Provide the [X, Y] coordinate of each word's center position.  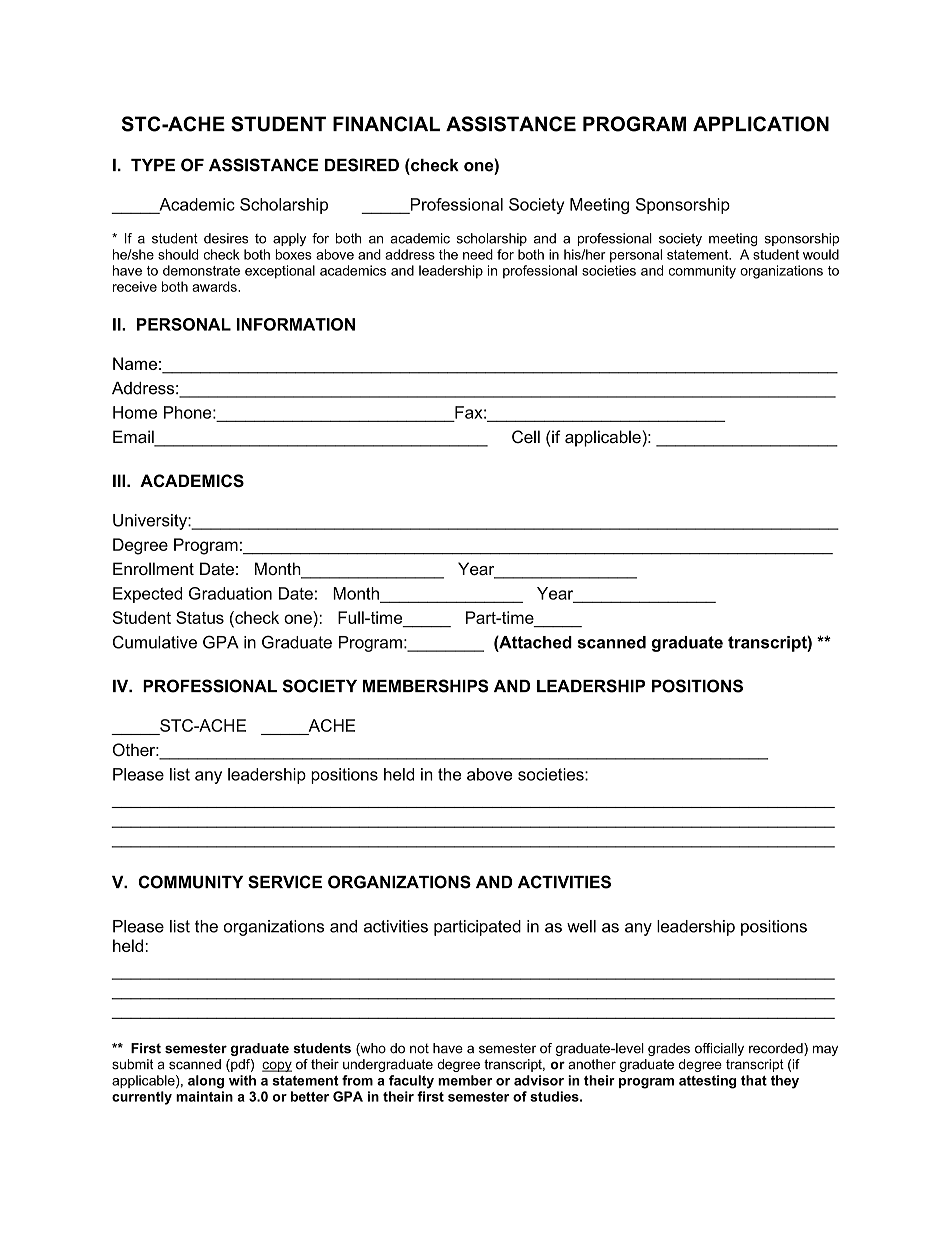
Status [200, 617]
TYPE [153, 165]
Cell [526, 436]
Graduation [230, 593]
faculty [411, 1082]
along [206, 1082]
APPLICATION [761, 124]
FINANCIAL [386, 124]
